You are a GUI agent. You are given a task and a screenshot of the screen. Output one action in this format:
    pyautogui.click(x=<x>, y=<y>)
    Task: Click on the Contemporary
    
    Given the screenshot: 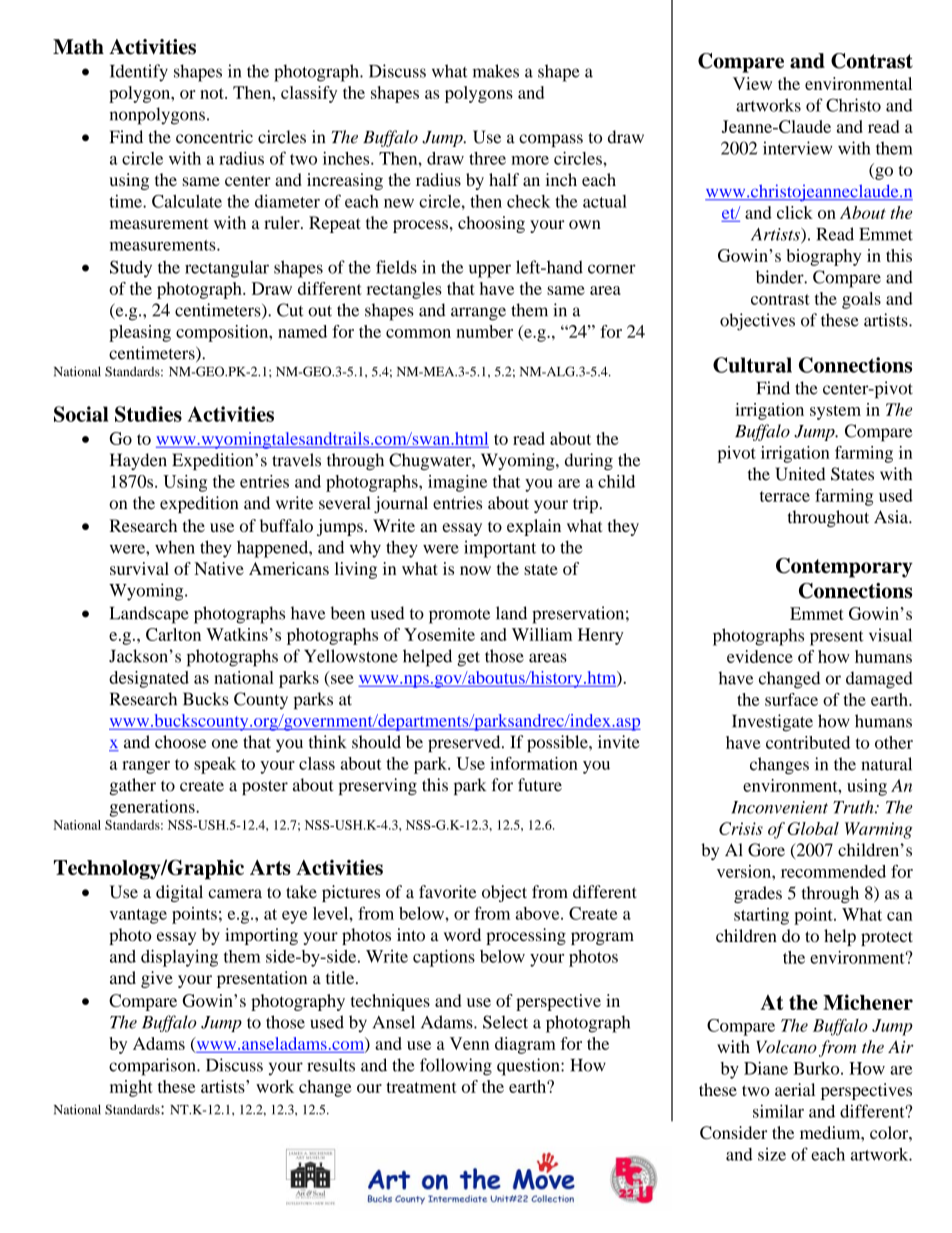 What is the action you would take?
    pyautogui.click(x=844, y=568)
